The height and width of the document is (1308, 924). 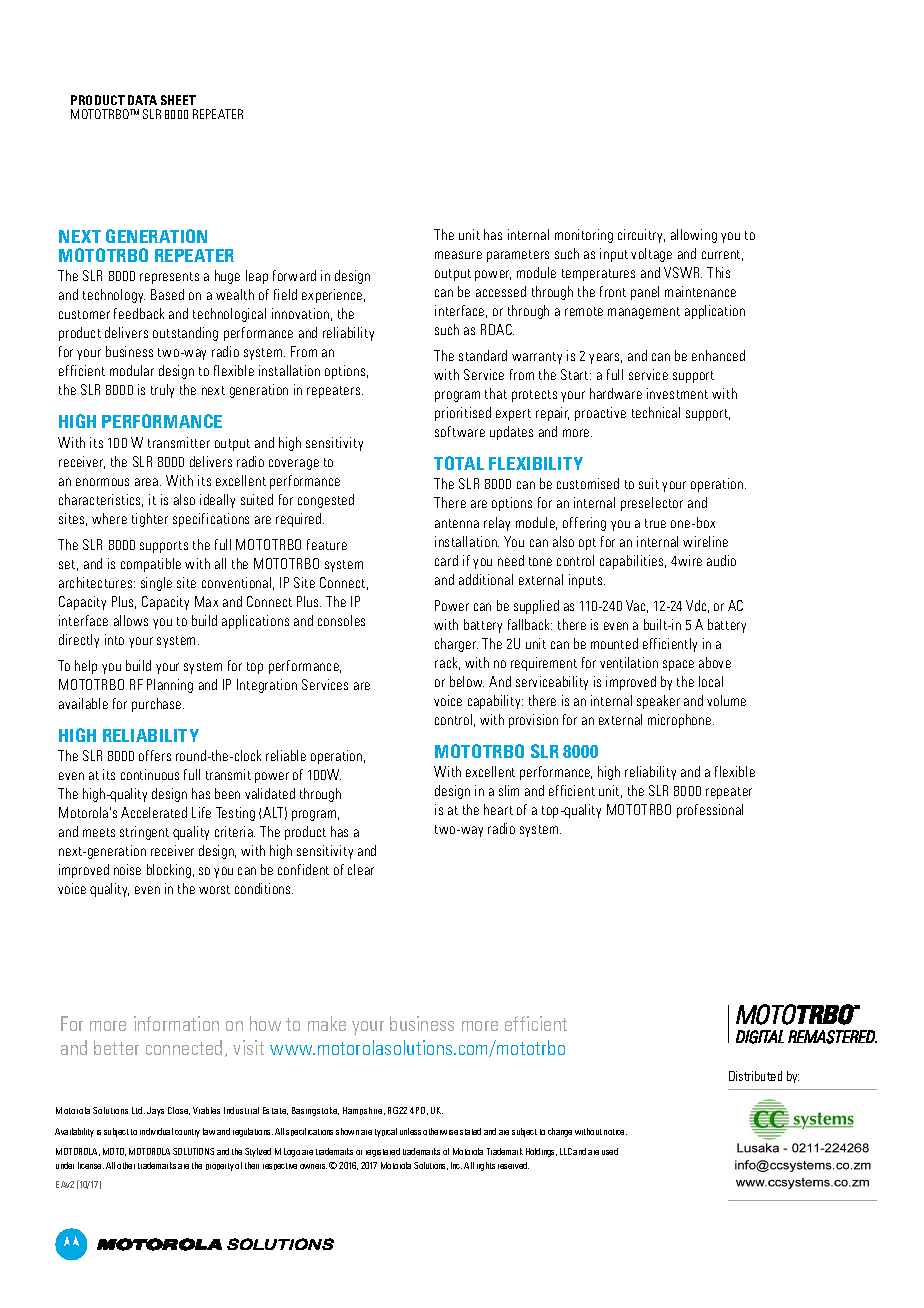 What do you see at coordinates (678, 665) in the document?
I see `space` at bounding box center [678, 665].
